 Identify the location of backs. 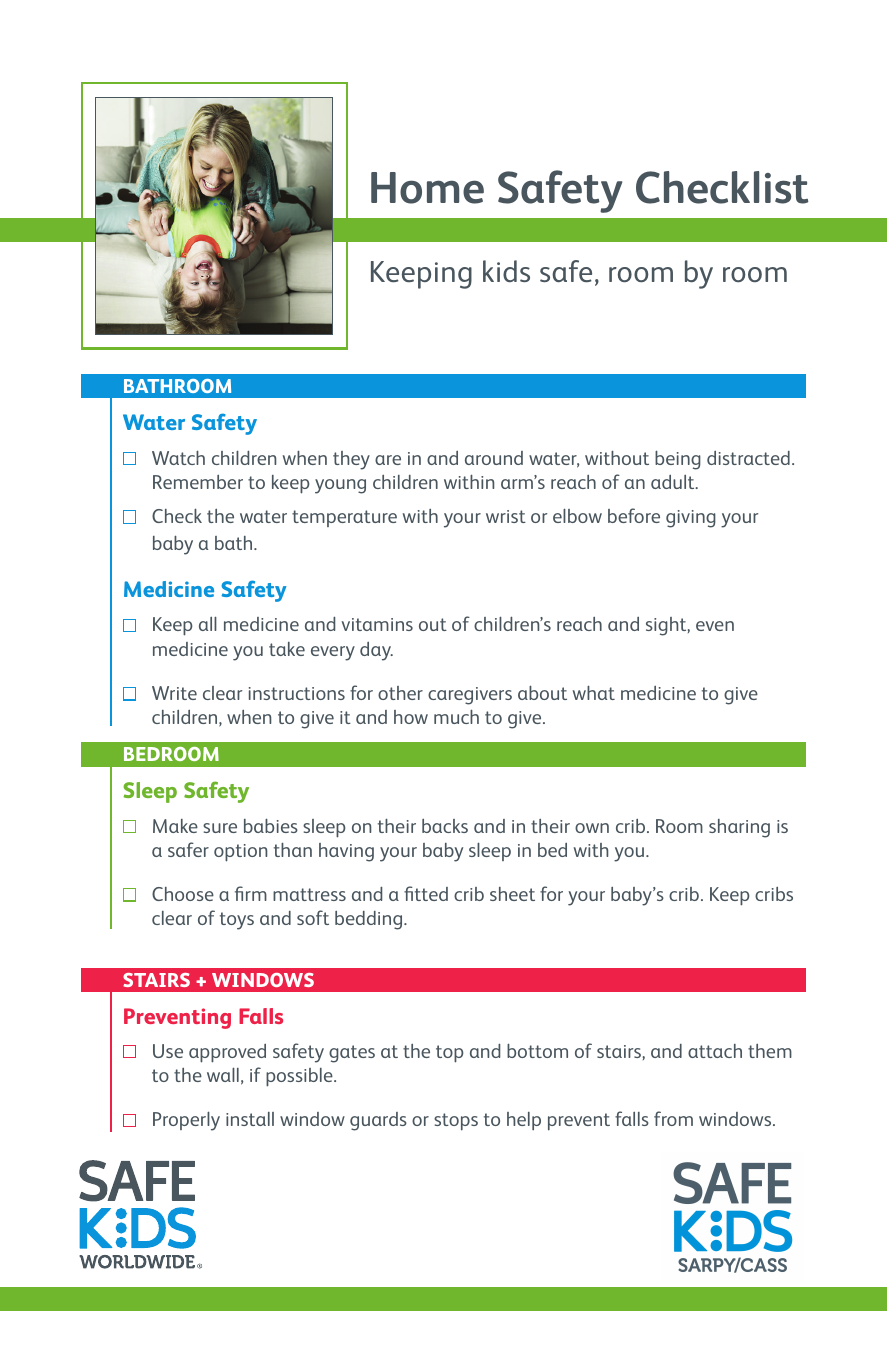
(445, 826).
